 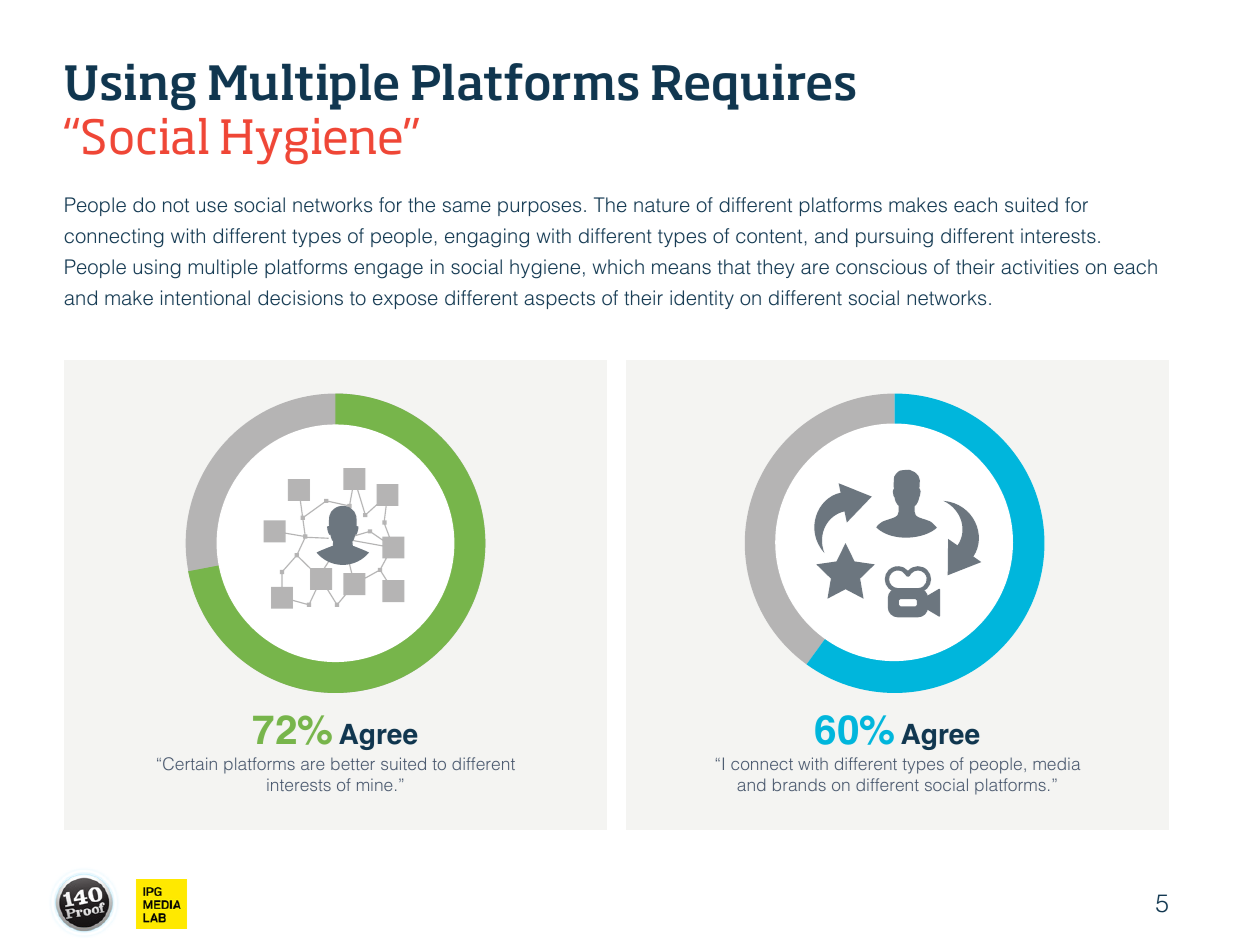 What do you see at coordinates (799, 784) in the image?
I see `brands` at bounding box center [799, 784].
